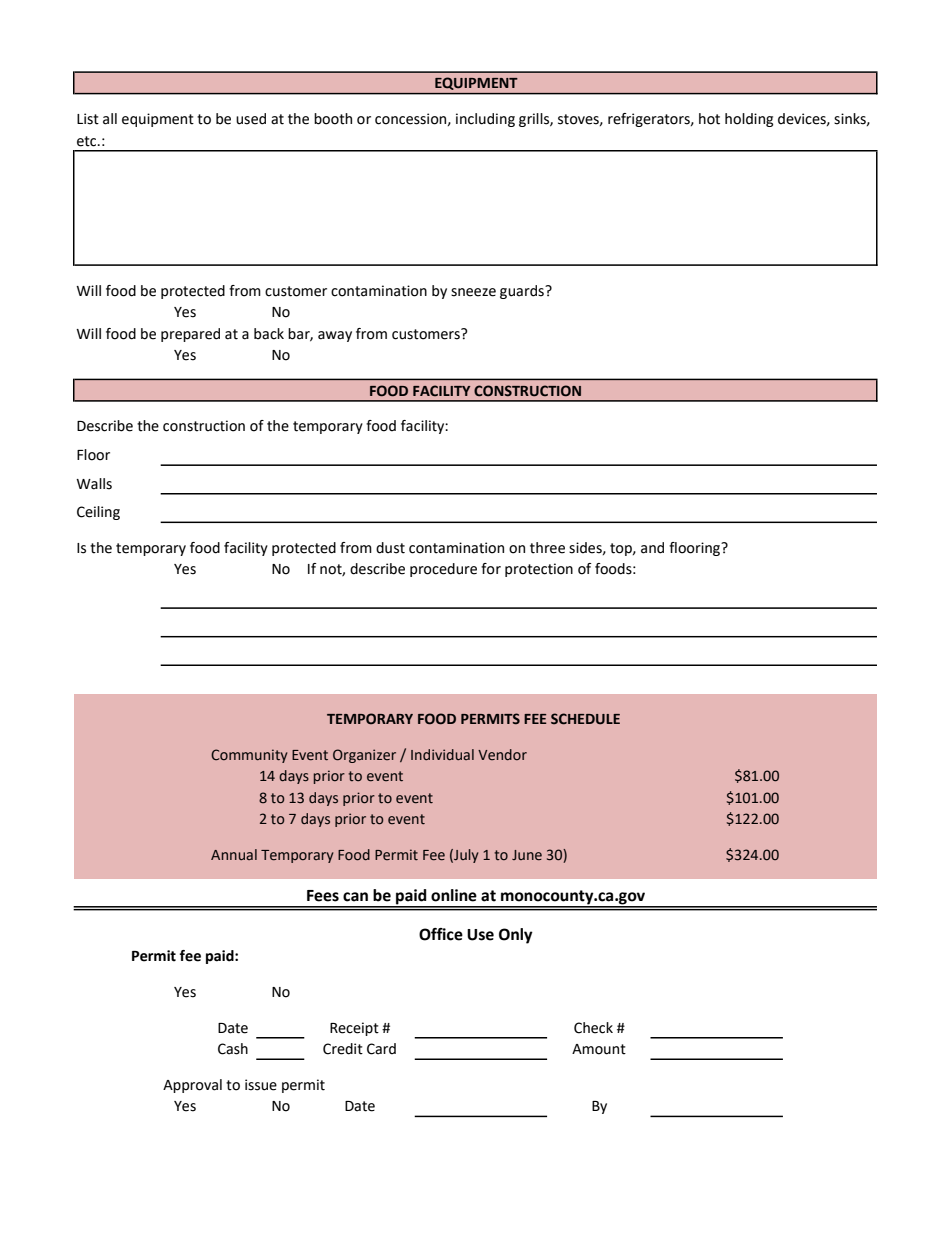 This page has width=952, height=1233. I want to click on including, so click(485, 120).
